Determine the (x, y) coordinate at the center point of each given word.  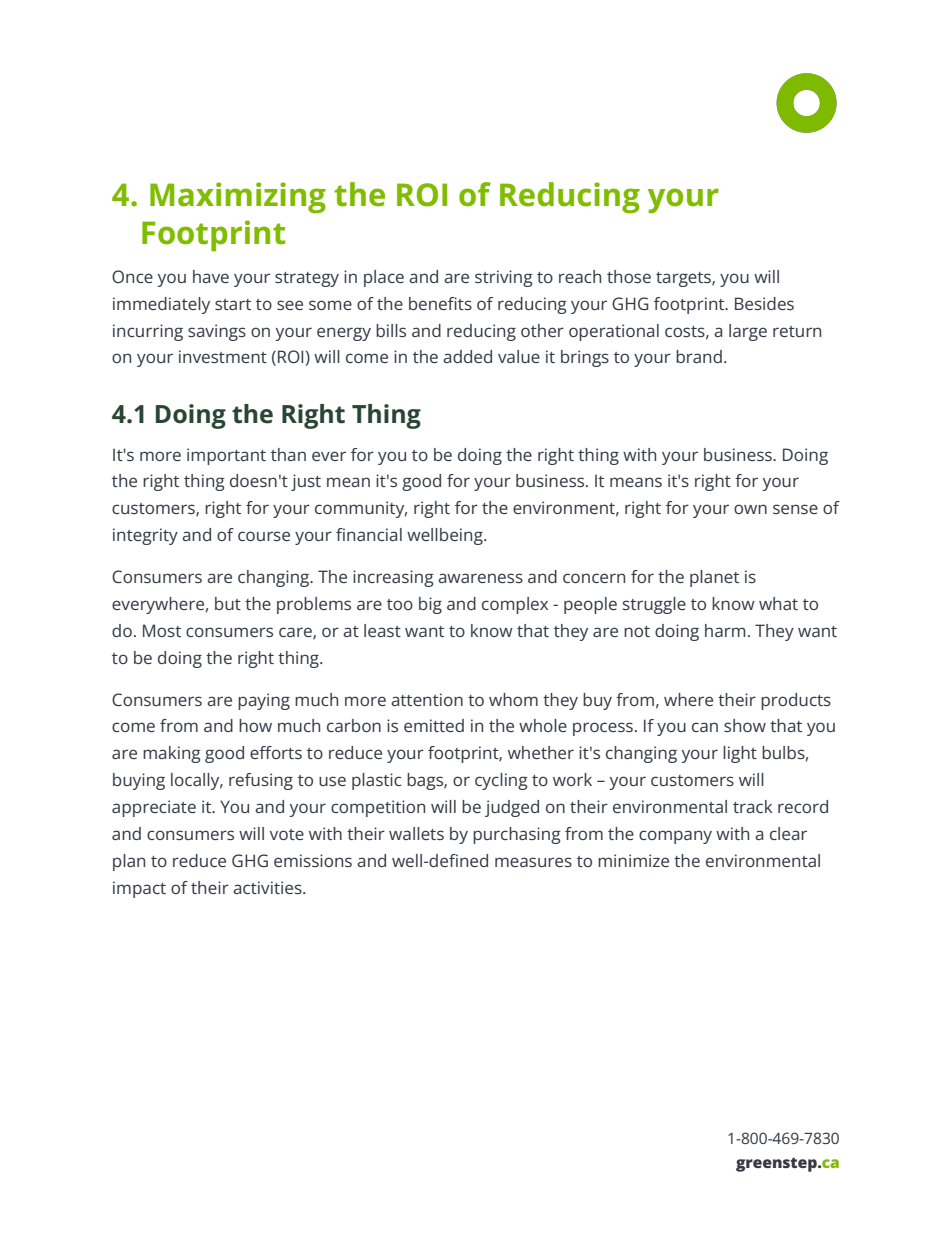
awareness (480, 578)
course (264, 536)
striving (504, 278)
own (750, 509)
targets (684, 279)
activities (268, 887)
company (675, 837)
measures (533, 862)
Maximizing (238, 198)
